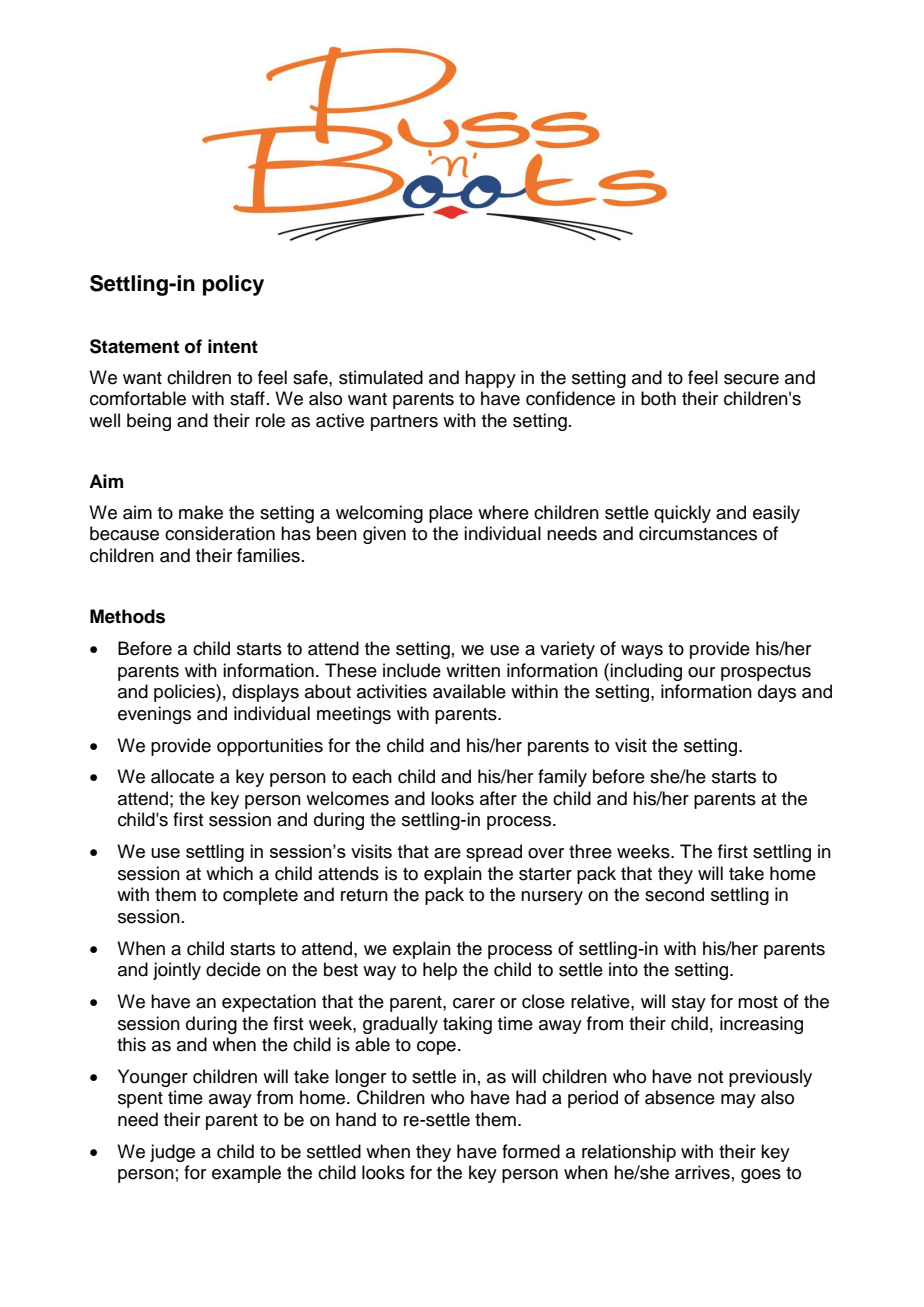 The image size is (924, 1307). I want to click on judge, so click(172, 1153).
